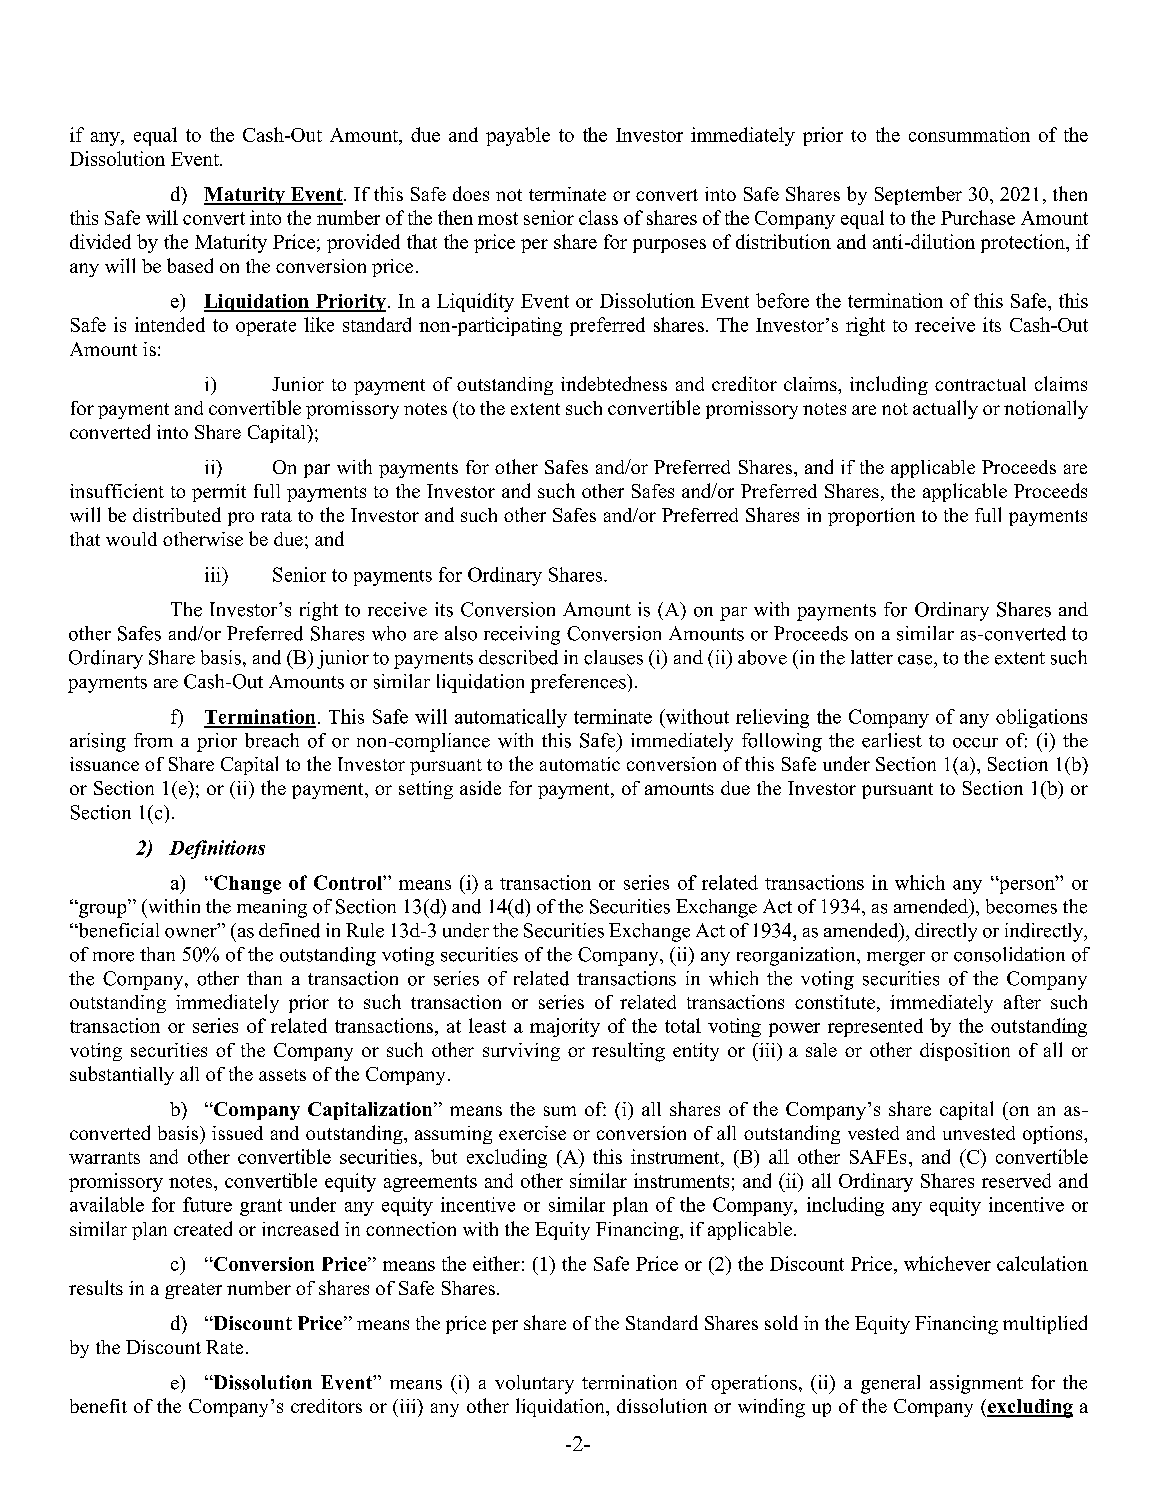  I want to click on disposition, so click(965, 1052).
